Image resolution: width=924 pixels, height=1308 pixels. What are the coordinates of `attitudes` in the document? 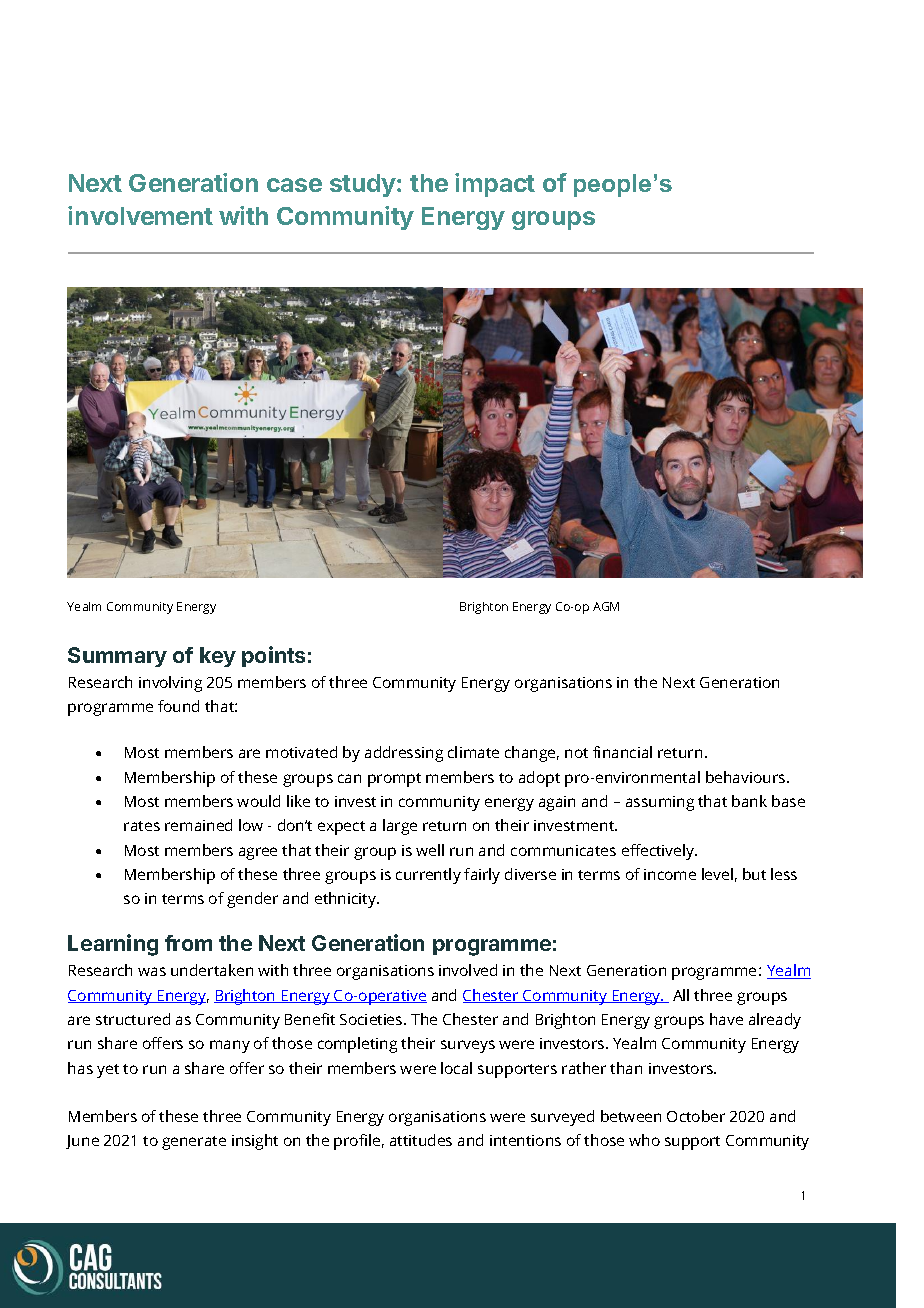 It's located at (421, 1140).
